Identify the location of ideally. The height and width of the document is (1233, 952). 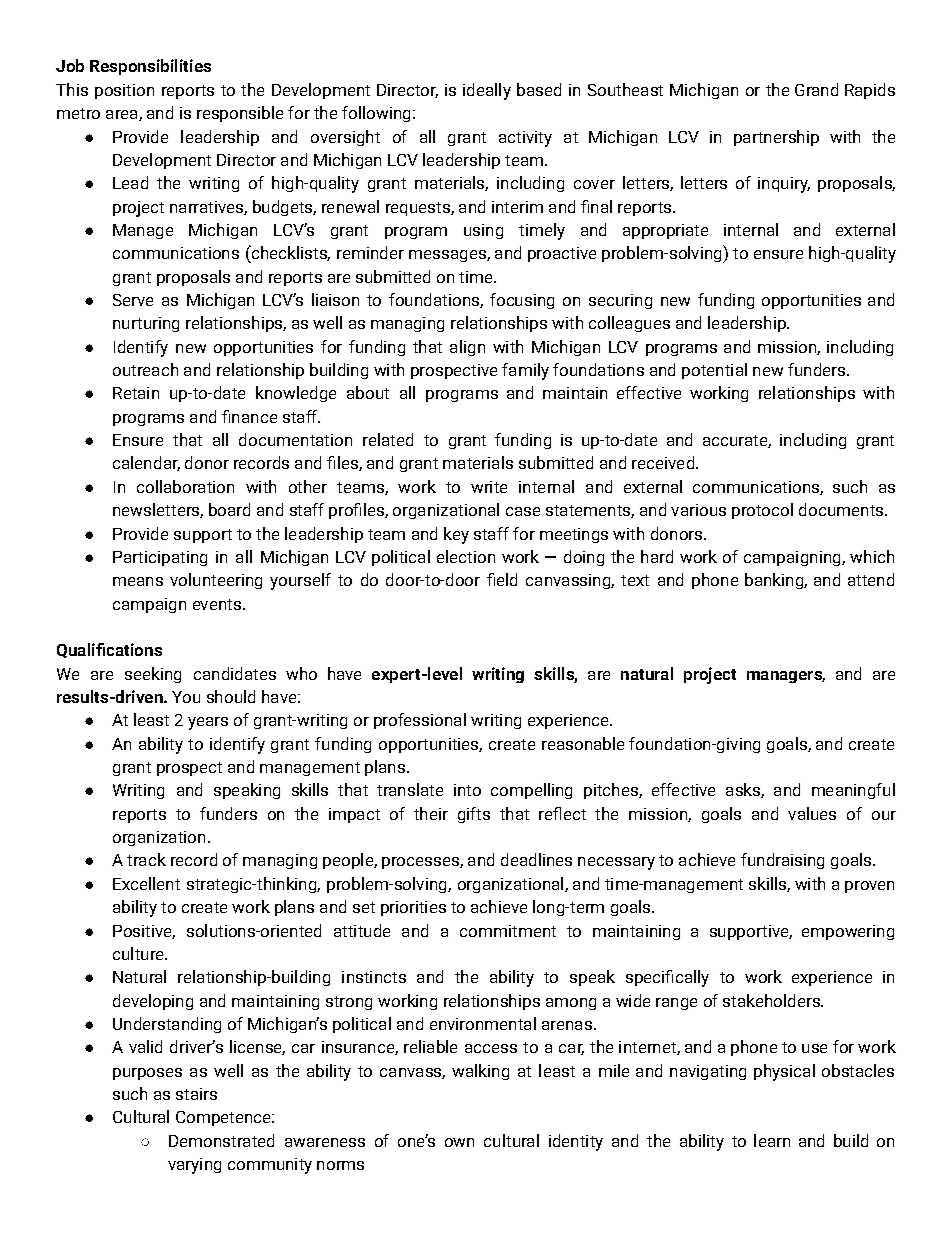
(487, 91).
